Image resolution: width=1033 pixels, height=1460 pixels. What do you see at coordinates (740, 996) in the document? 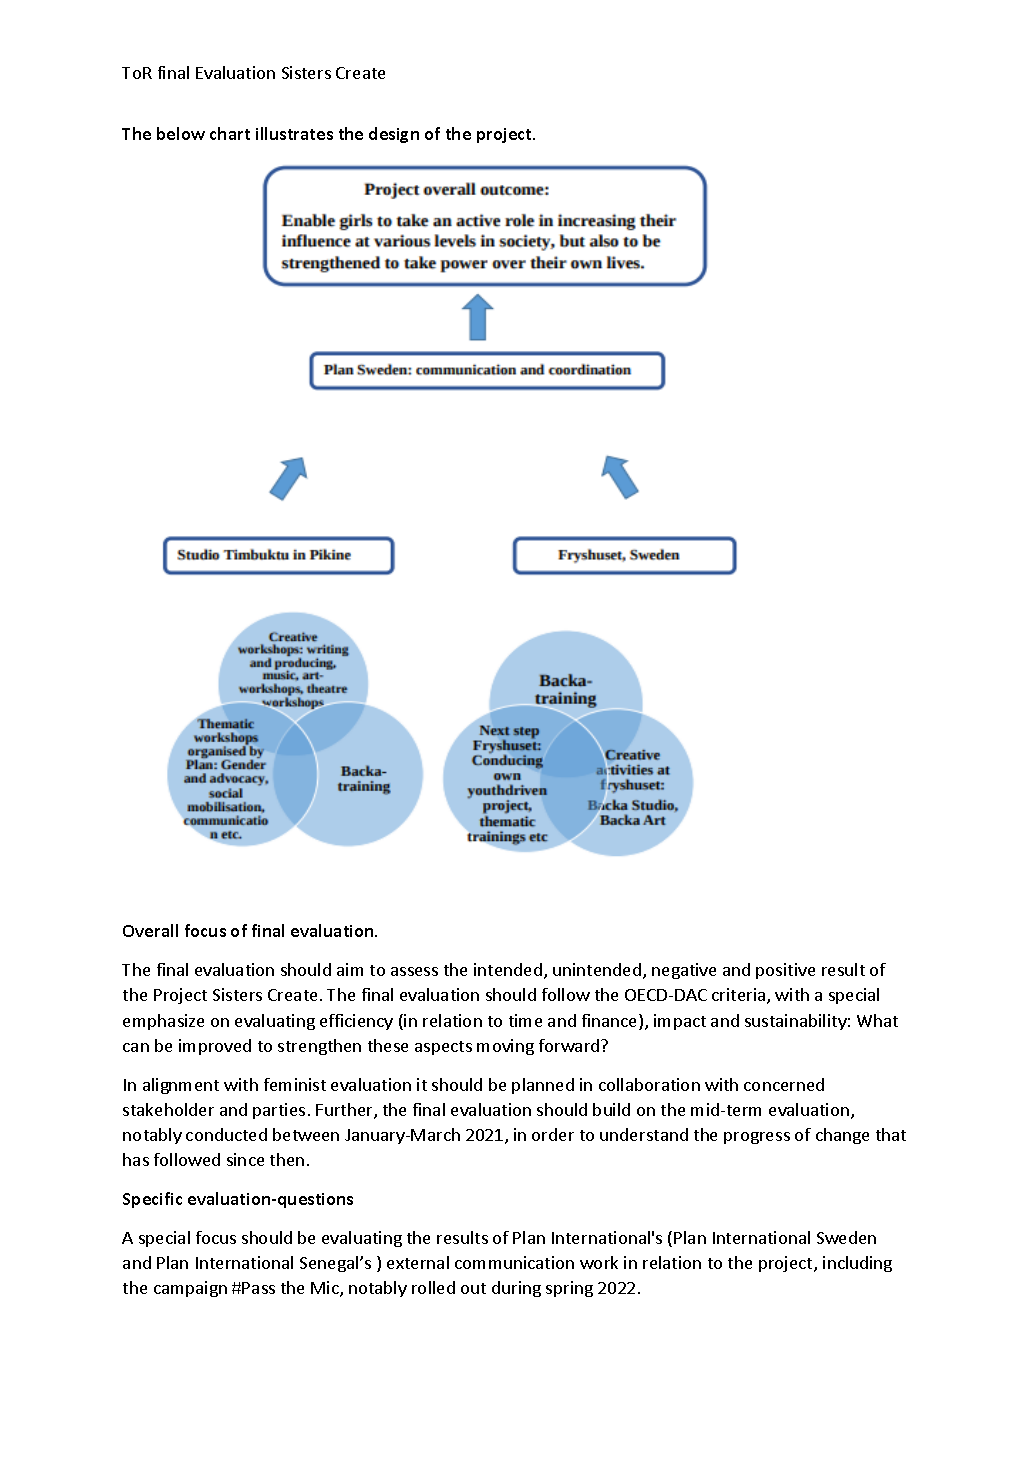
I see `criteria` at bounding box center [740, 996].
